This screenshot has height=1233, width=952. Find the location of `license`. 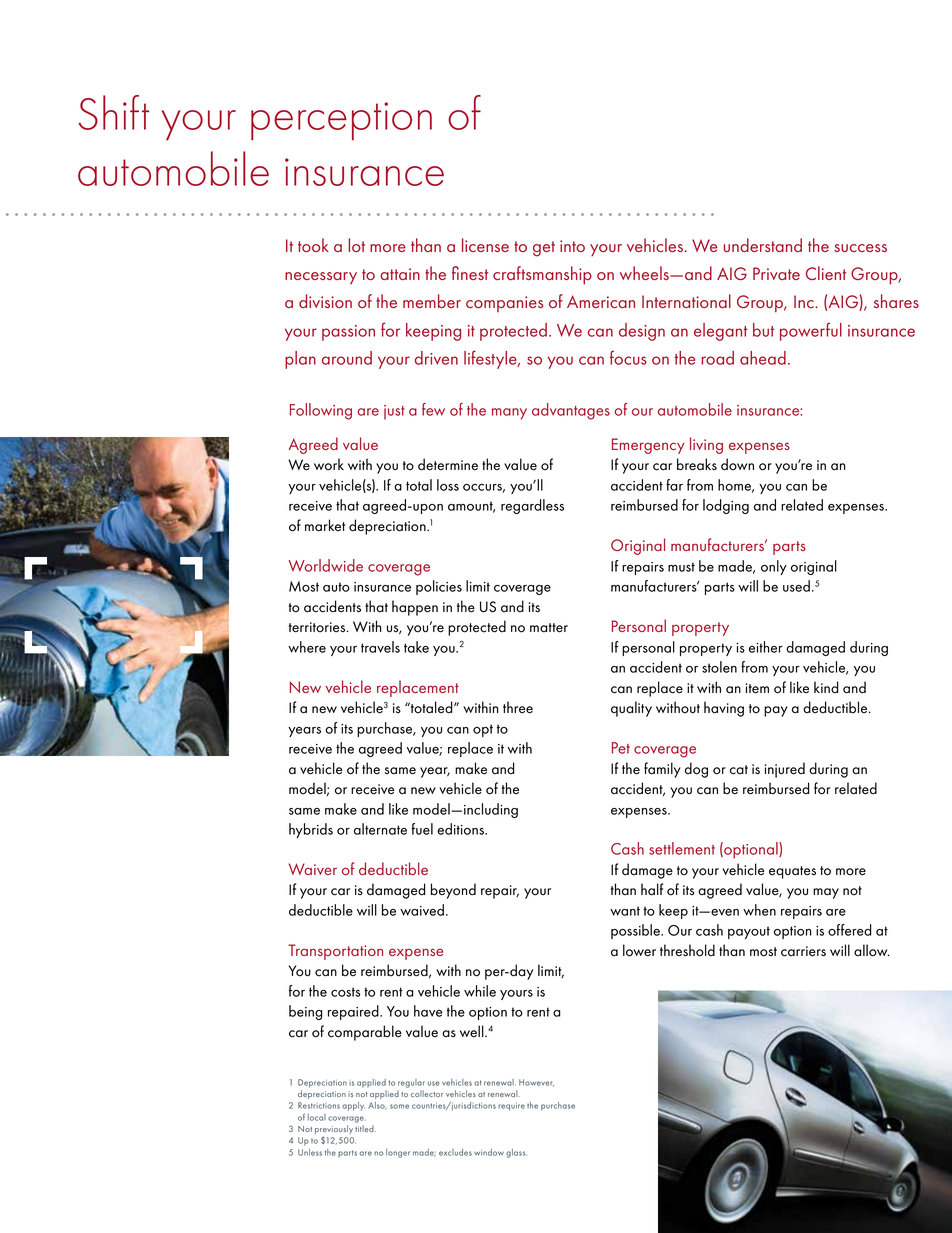

license is located at coordinates (485, 245).
